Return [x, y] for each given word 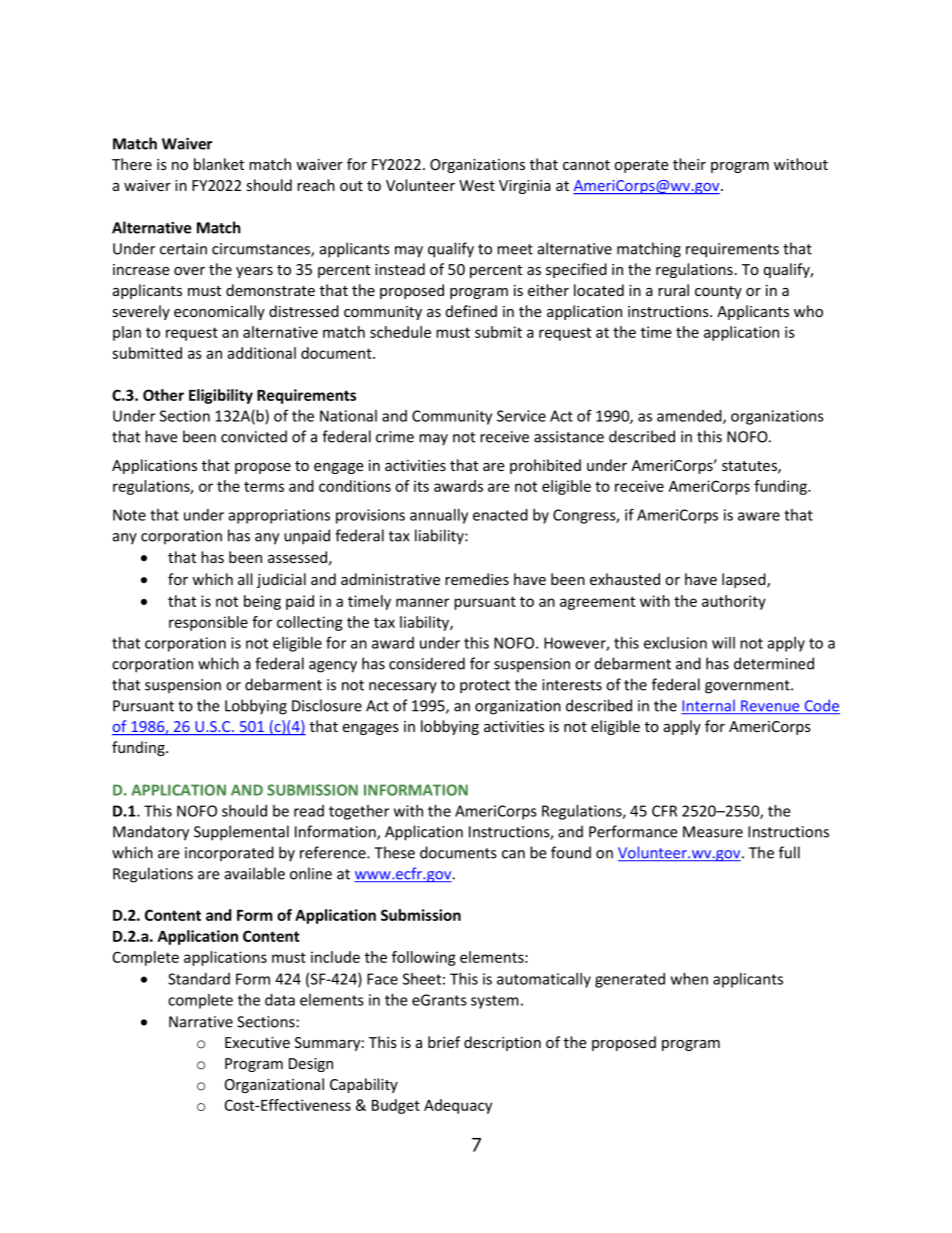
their [689, 164]
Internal [709, 706]
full [789, 852]
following [424, 958]
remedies [477, 579]
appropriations [279, 516]
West [477, 185]
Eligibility [221, 396]
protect [485, 687]
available [255, 873]
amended [690, 417]
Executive [257, 1042]
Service [521, 416]
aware [759, 516]
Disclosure [327, 705]
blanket [219, 164]
